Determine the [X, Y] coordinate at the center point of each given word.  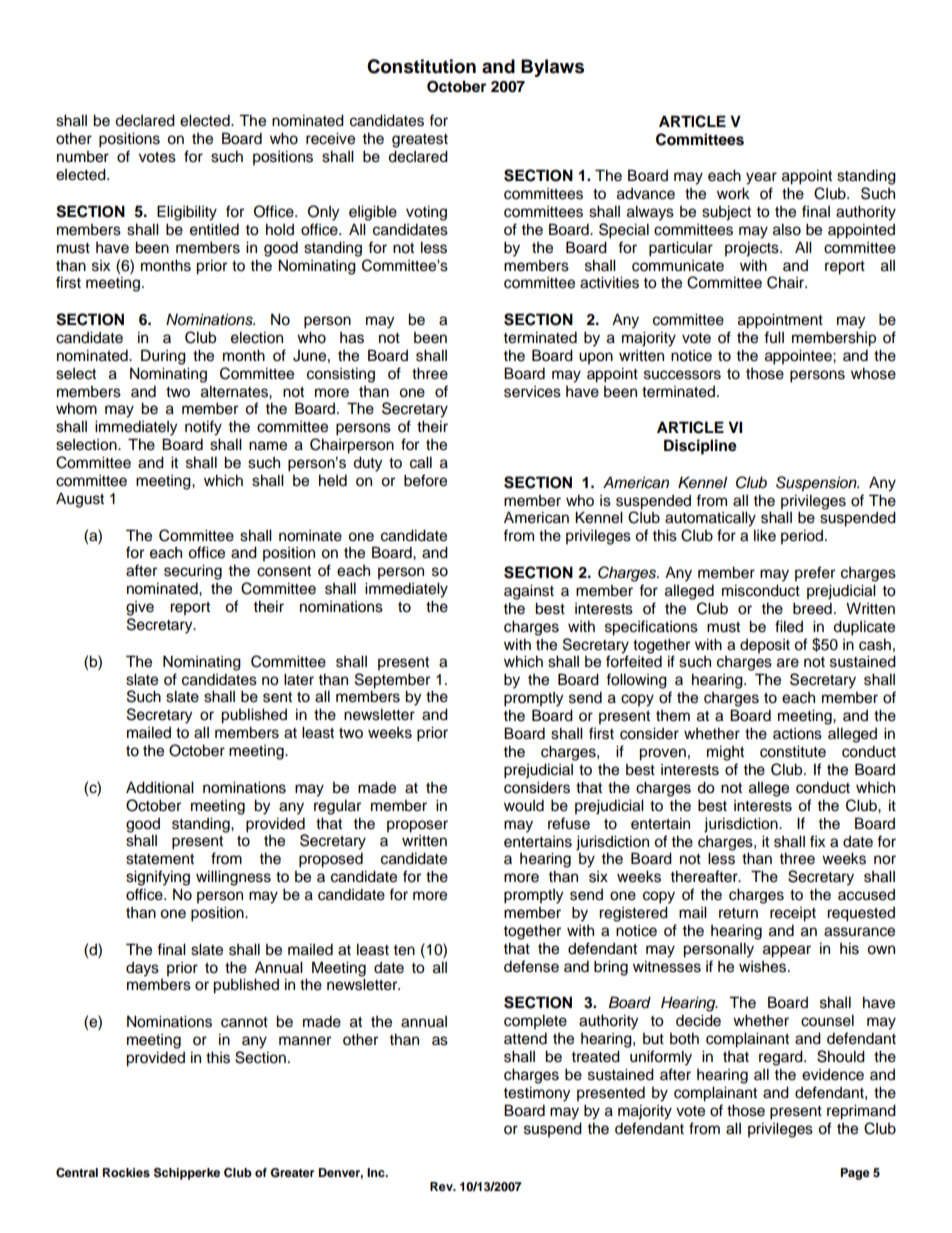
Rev [442, 1186]
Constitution [421, 66]
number [83, 157]
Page [855, 1174]
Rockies [126, 1172]
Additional [160, 787]
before [425, 480]
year [761, 178]
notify [203, 428]
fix [817, 841]
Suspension [817, 484]
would [524, 805]
